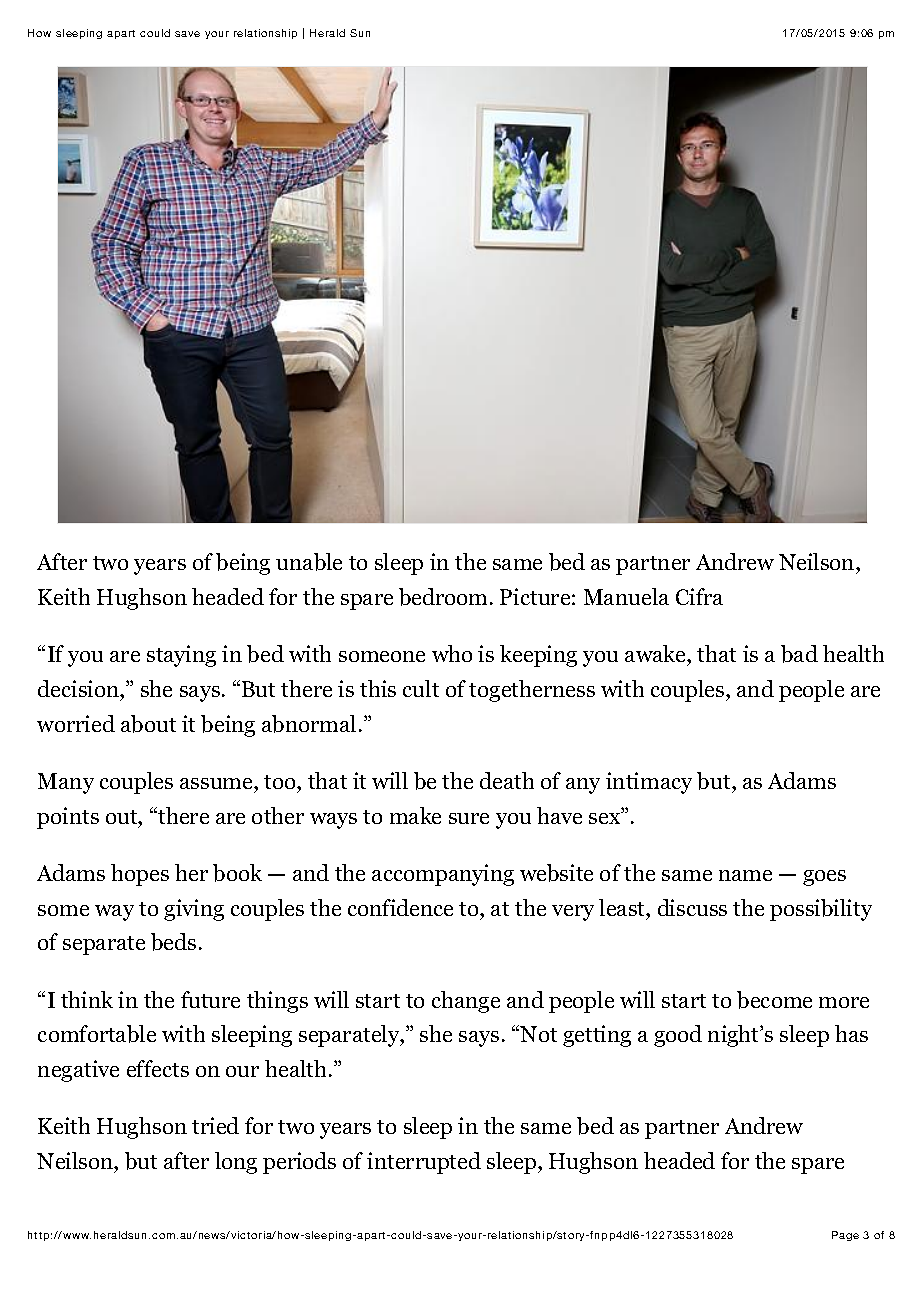 The width and height of the image is (924, 1308). I want to click on long, so click(236, 1163).
